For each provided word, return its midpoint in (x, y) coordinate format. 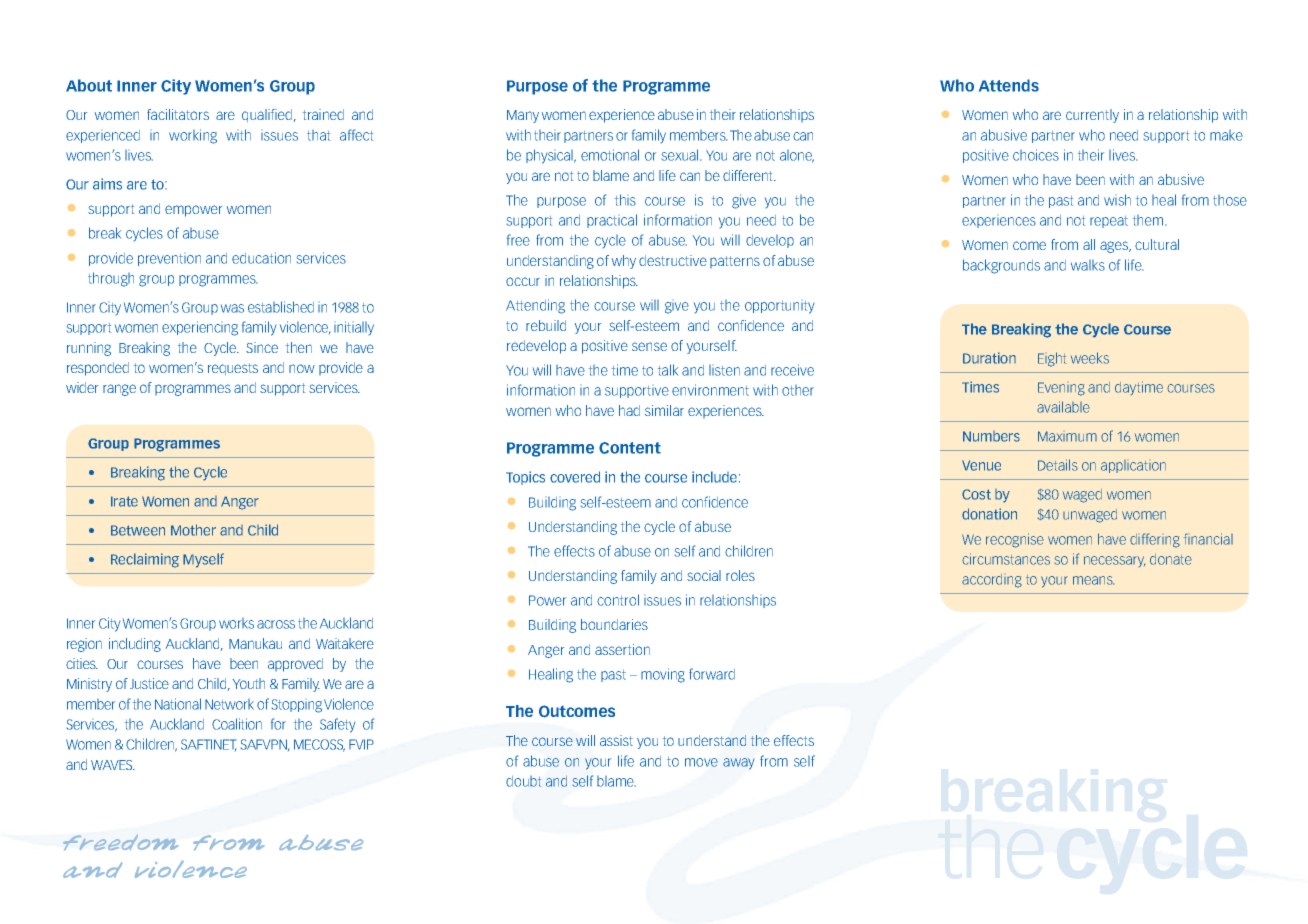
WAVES (113, 765)
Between (138, 530)
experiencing (200, 328)
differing (1155, 540)
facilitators (178, 114)
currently (1092, 116)
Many (523, 116)
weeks (1090, 358)
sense (649, 346)
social (704, 575)
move (701, 762)
